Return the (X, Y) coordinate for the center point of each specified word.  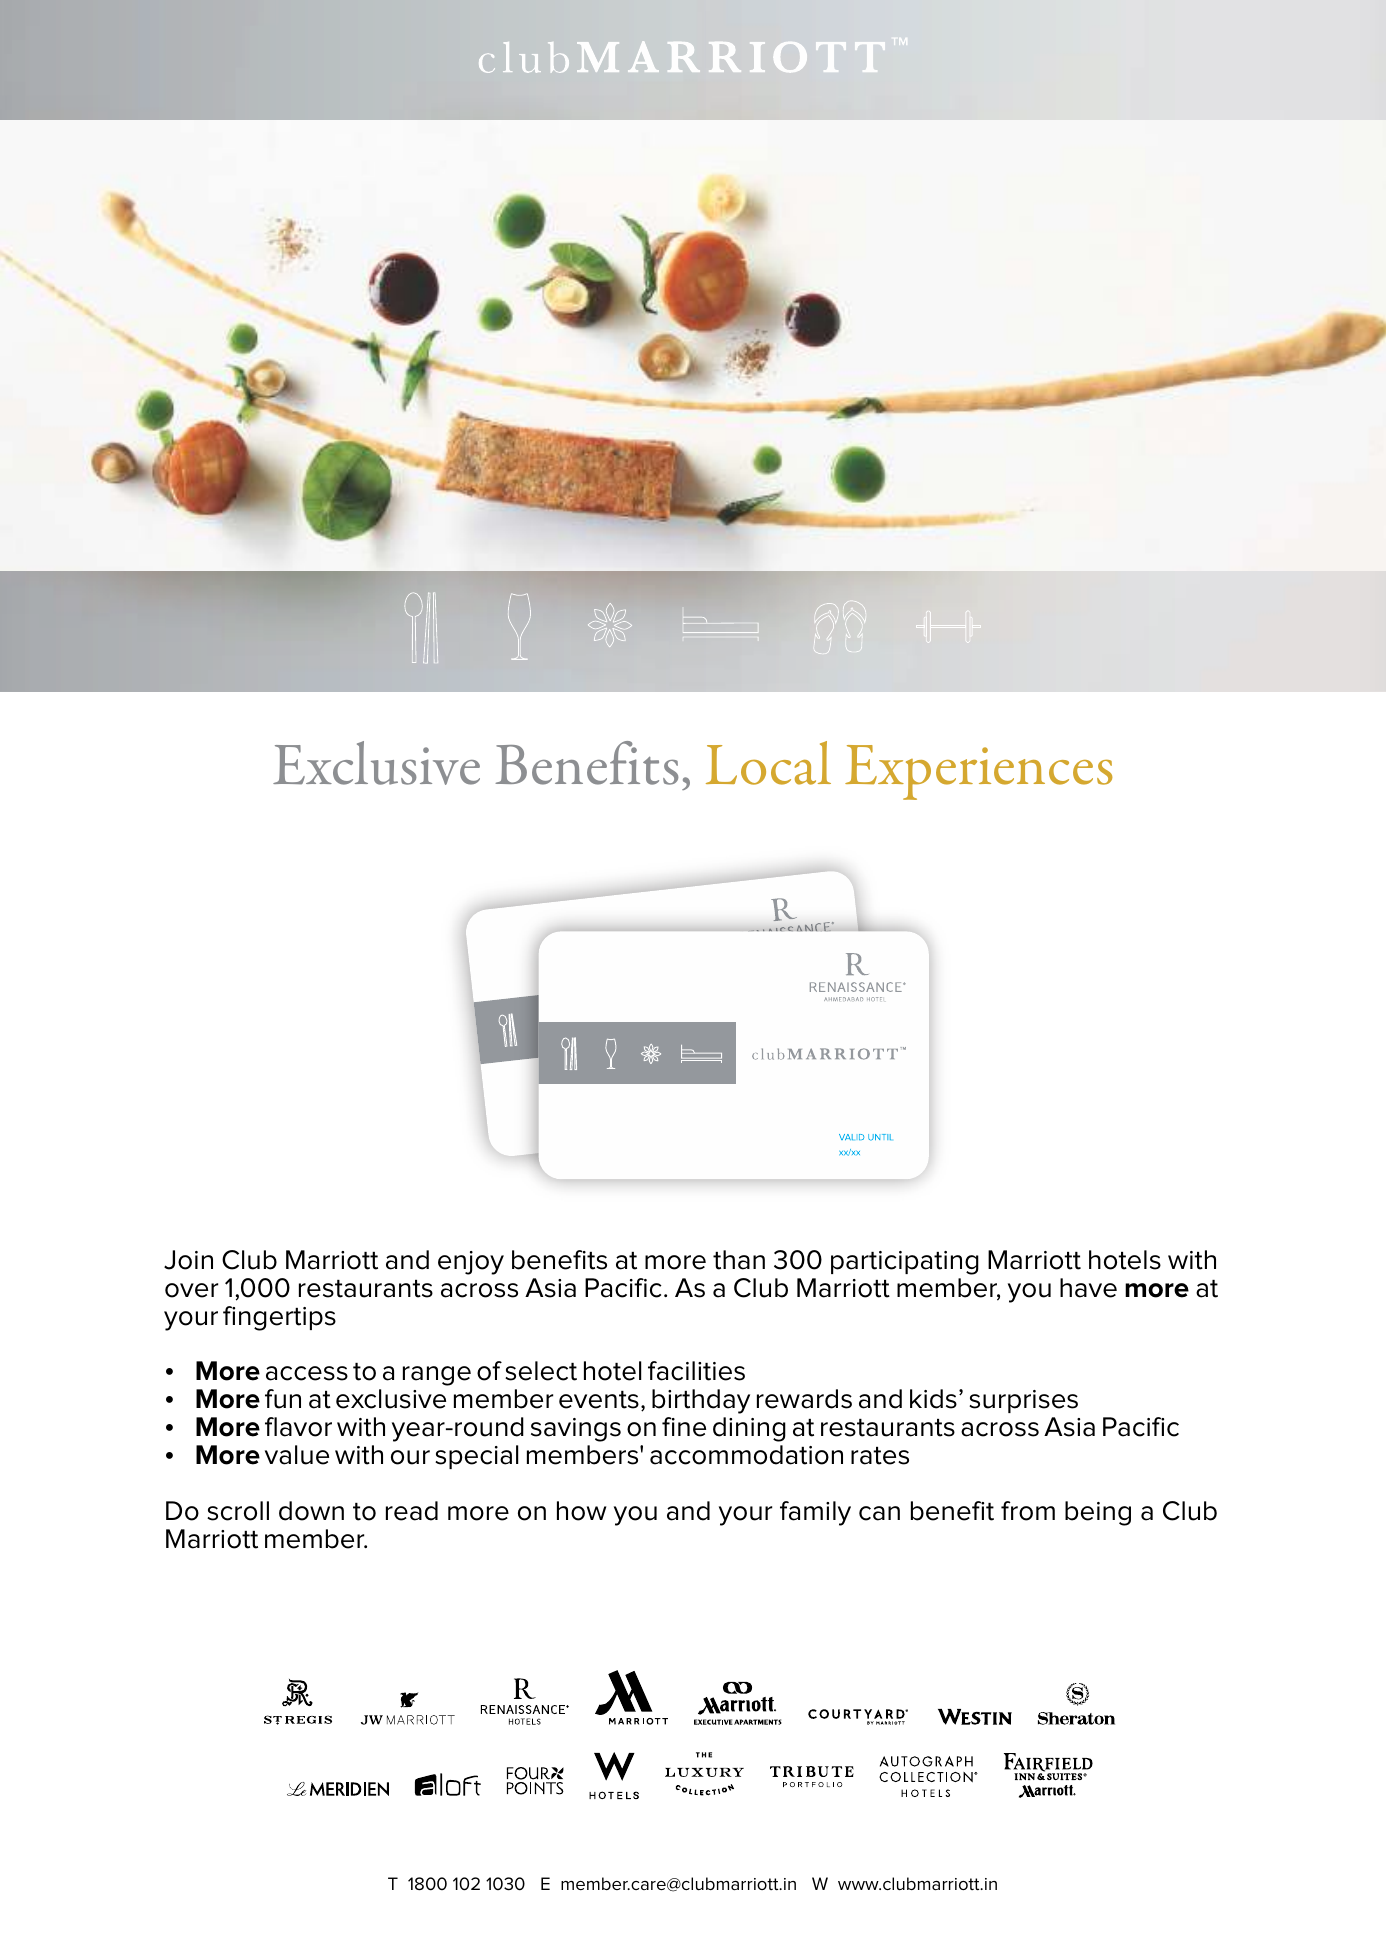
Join (188, 1260)
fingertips (279, 1318)
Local (768, 763)
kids (933, 1399)
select (541, 1371)
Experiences (979, 772)
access (307, 1373)
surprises (1023, 1401)
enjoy (471, 1263)
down (311, 1511)
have (1088, 1288)
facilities (696, 1371)
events (599, 1400)
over (191, 1290)
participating (905, 1263)
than (739, 1260)
